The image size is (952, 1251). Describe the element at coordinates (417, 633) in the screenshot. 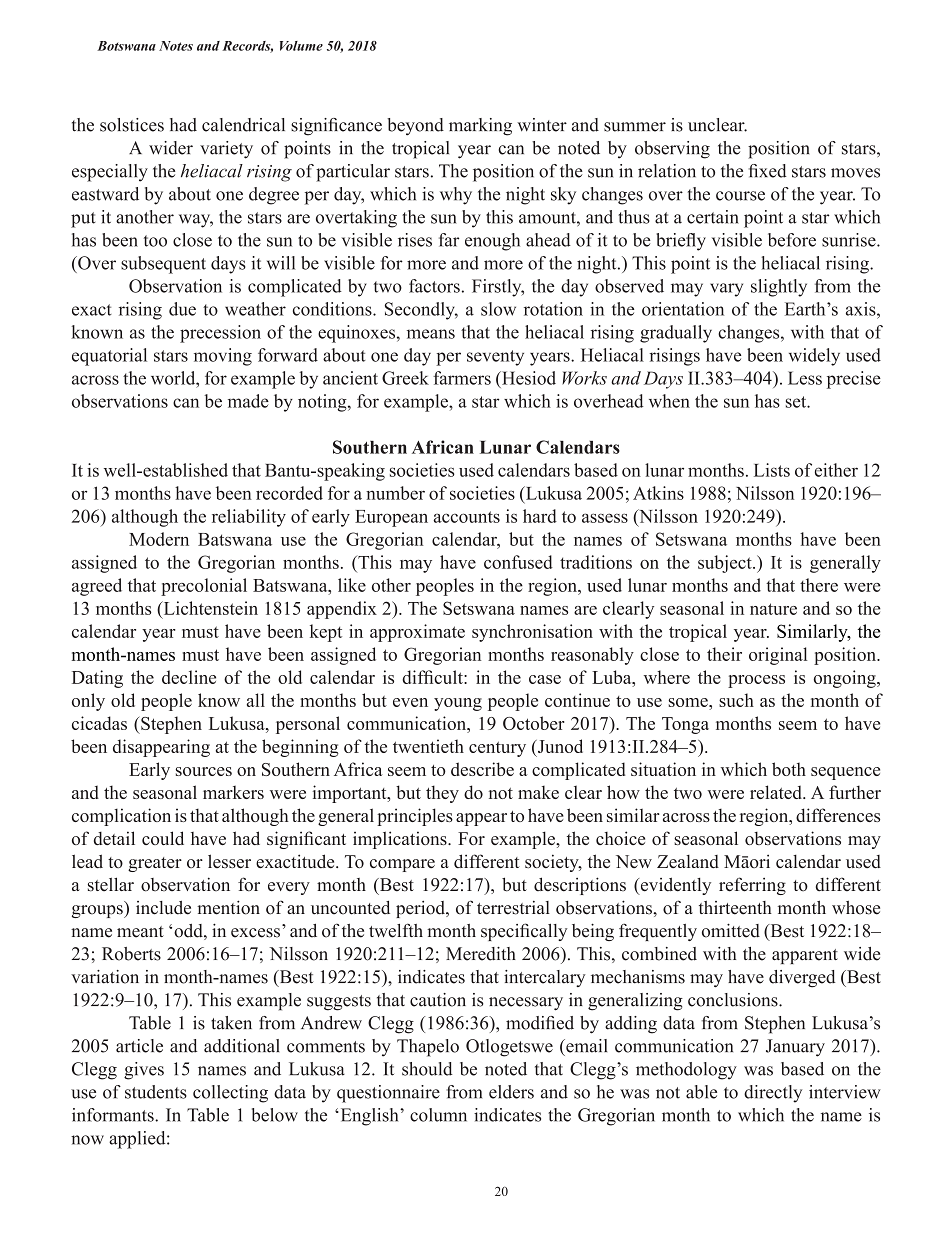

I see `approximate` at that location.
